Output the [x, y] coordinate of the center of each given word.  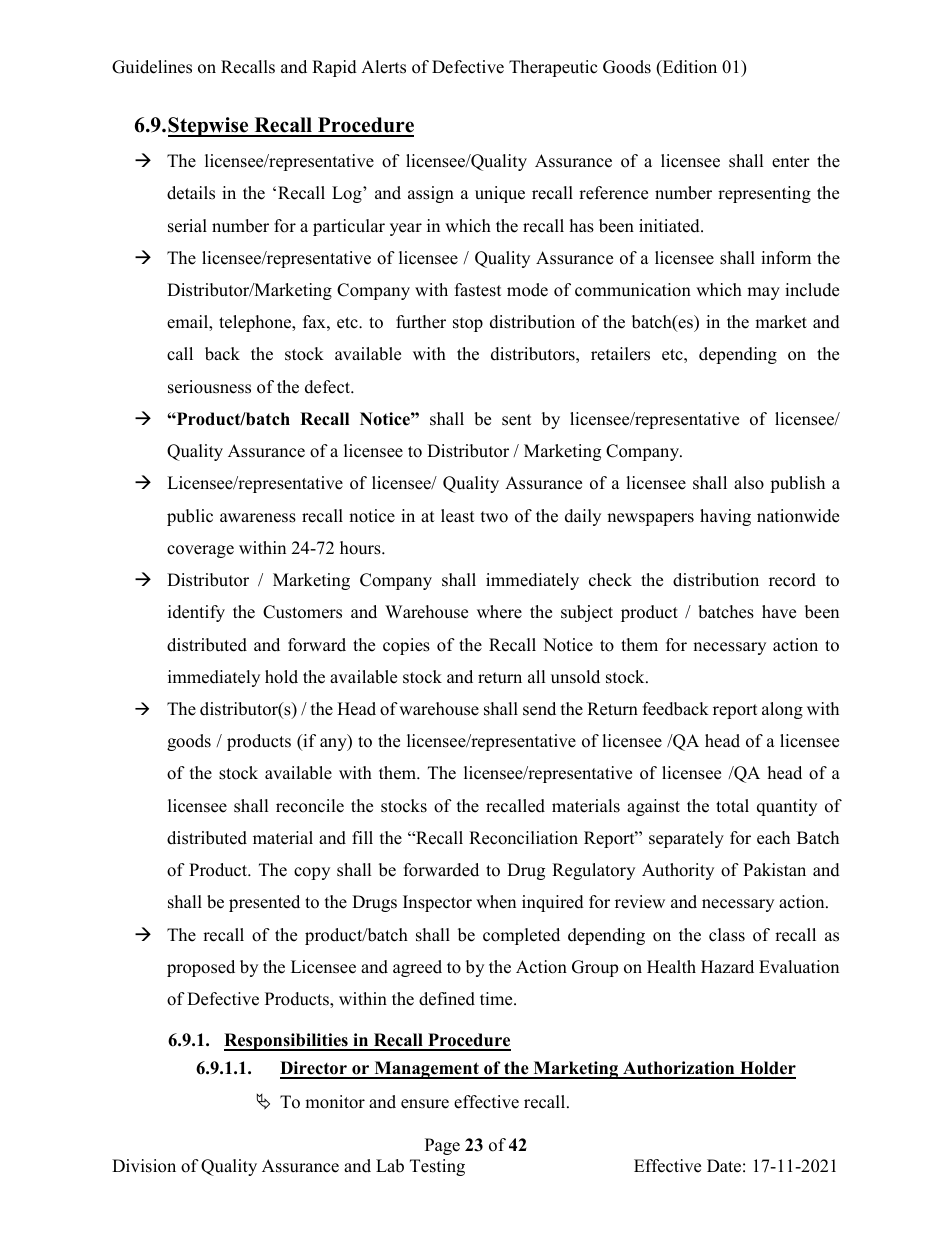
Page [442, 1146]
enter [791, 162]
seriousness [209, 387]
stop [468, 324]
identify [196, 613]
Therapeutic [553, 68]
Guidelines [152, 67]
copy [312, 873]
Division [144, 1166]
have [779, 612]
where [499, 612]
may [763, 293]
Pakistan [774, 870]
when [496, 902]
